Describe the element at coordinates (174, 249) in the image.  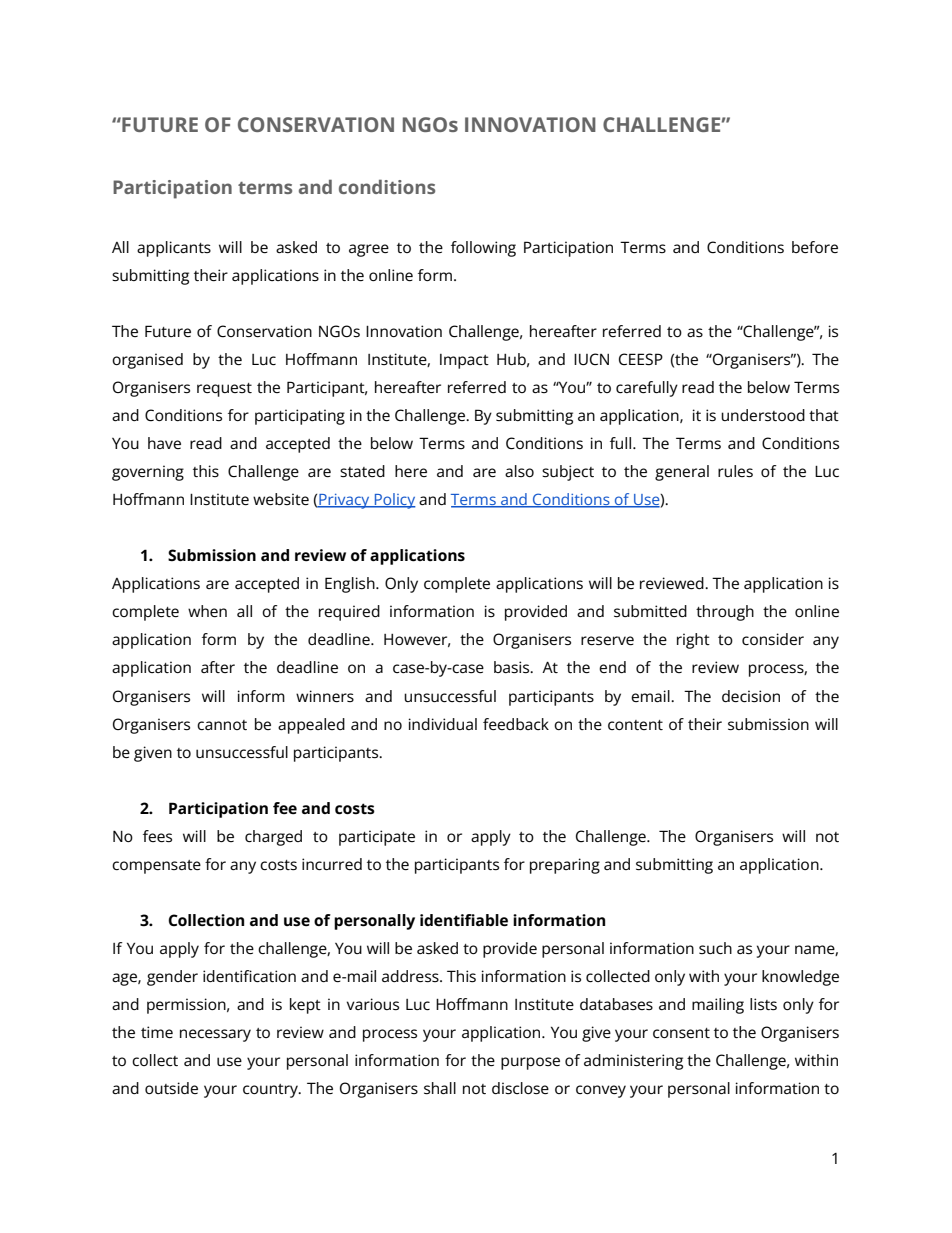
I see `applicants` at that location.
